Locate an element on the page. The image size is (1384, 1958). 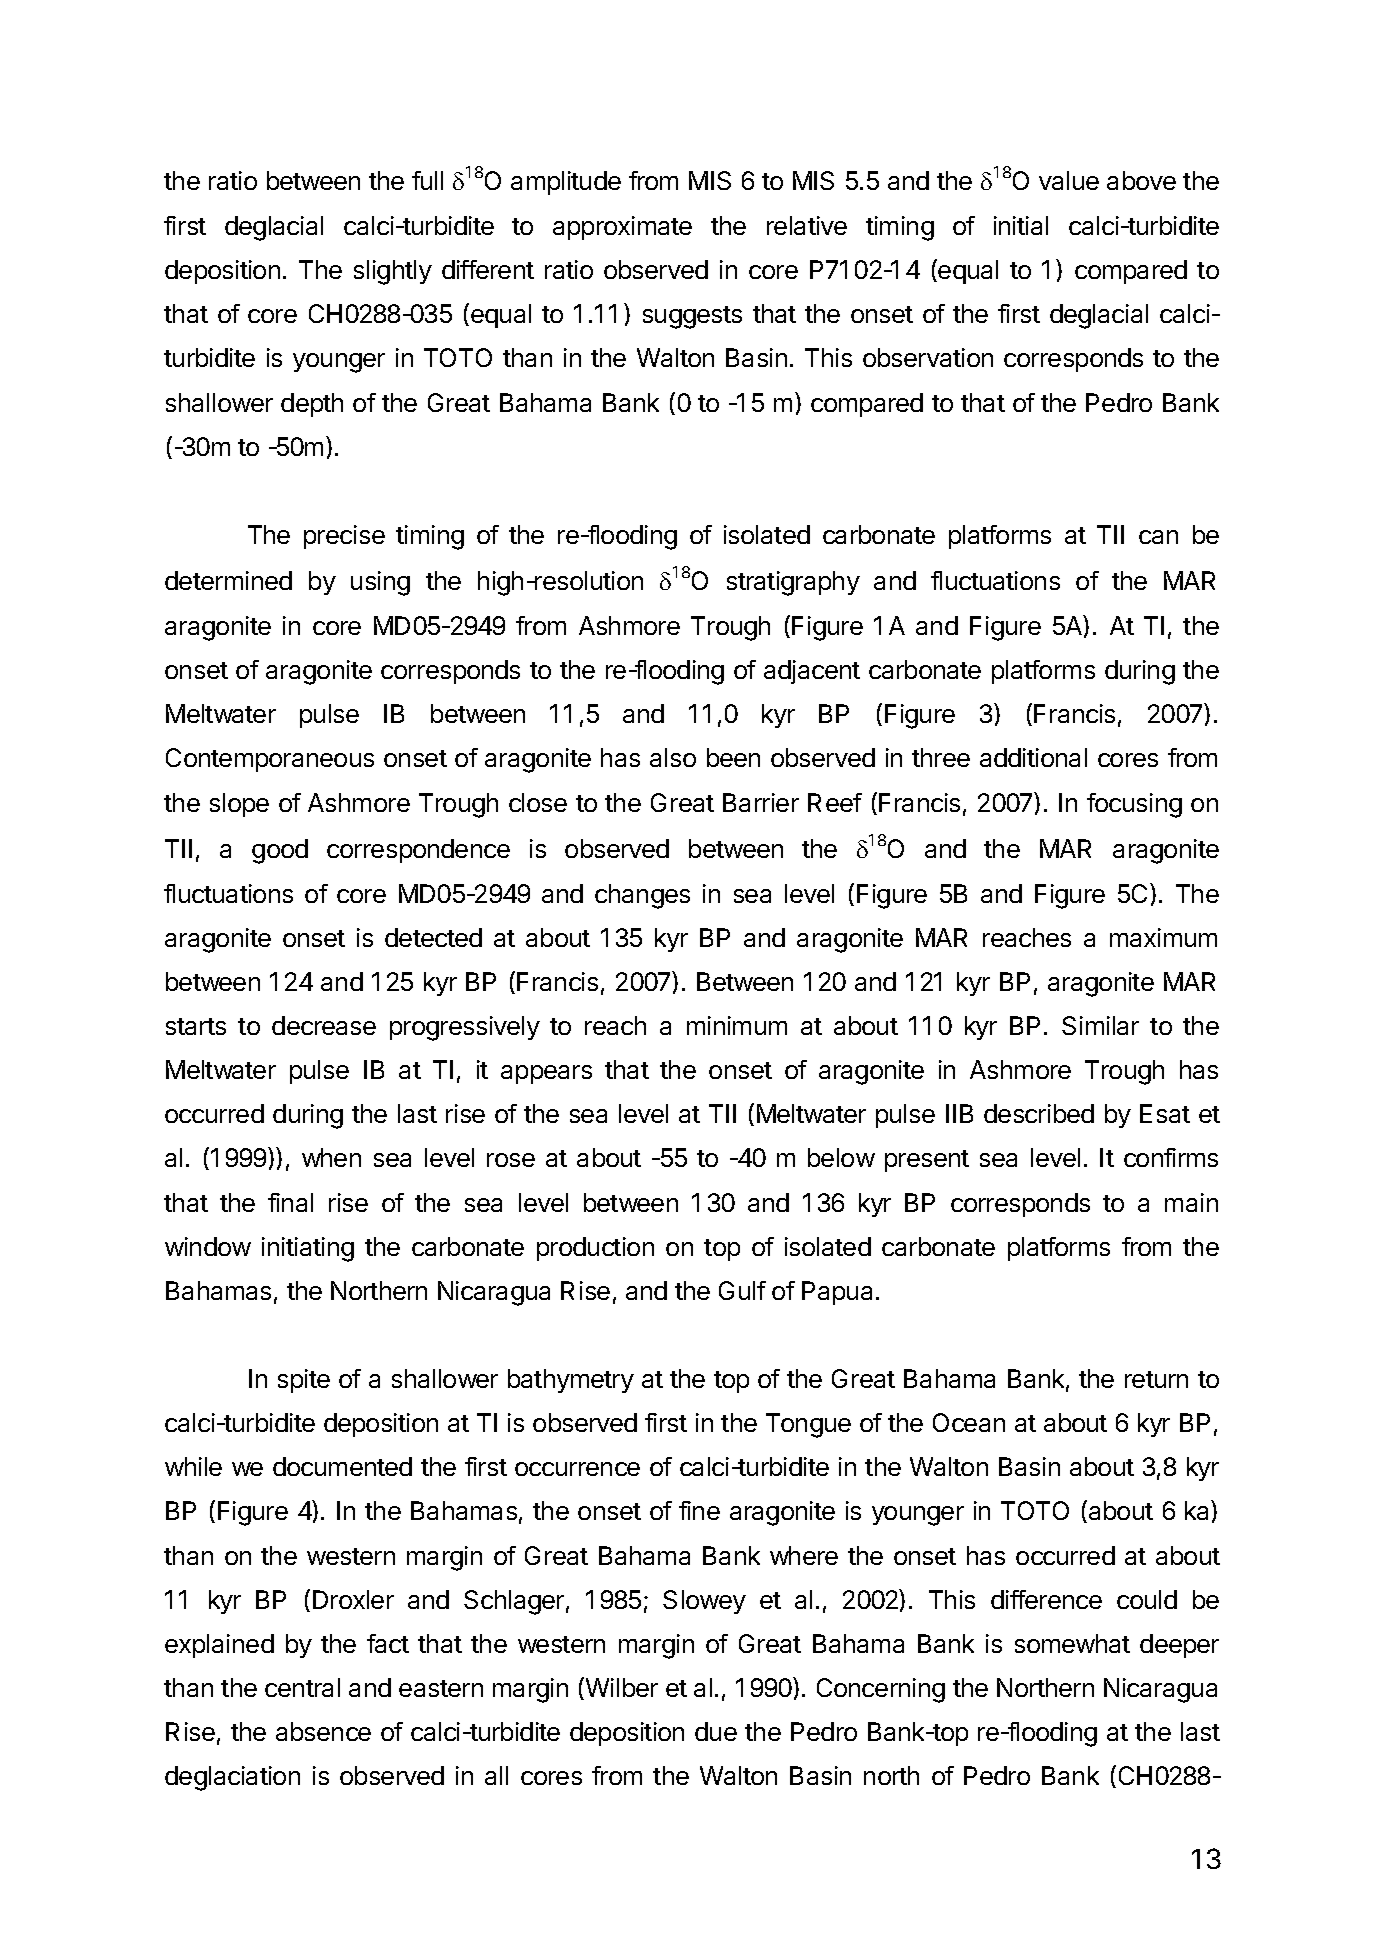
decrease is located at coordinates (324, 1025).
